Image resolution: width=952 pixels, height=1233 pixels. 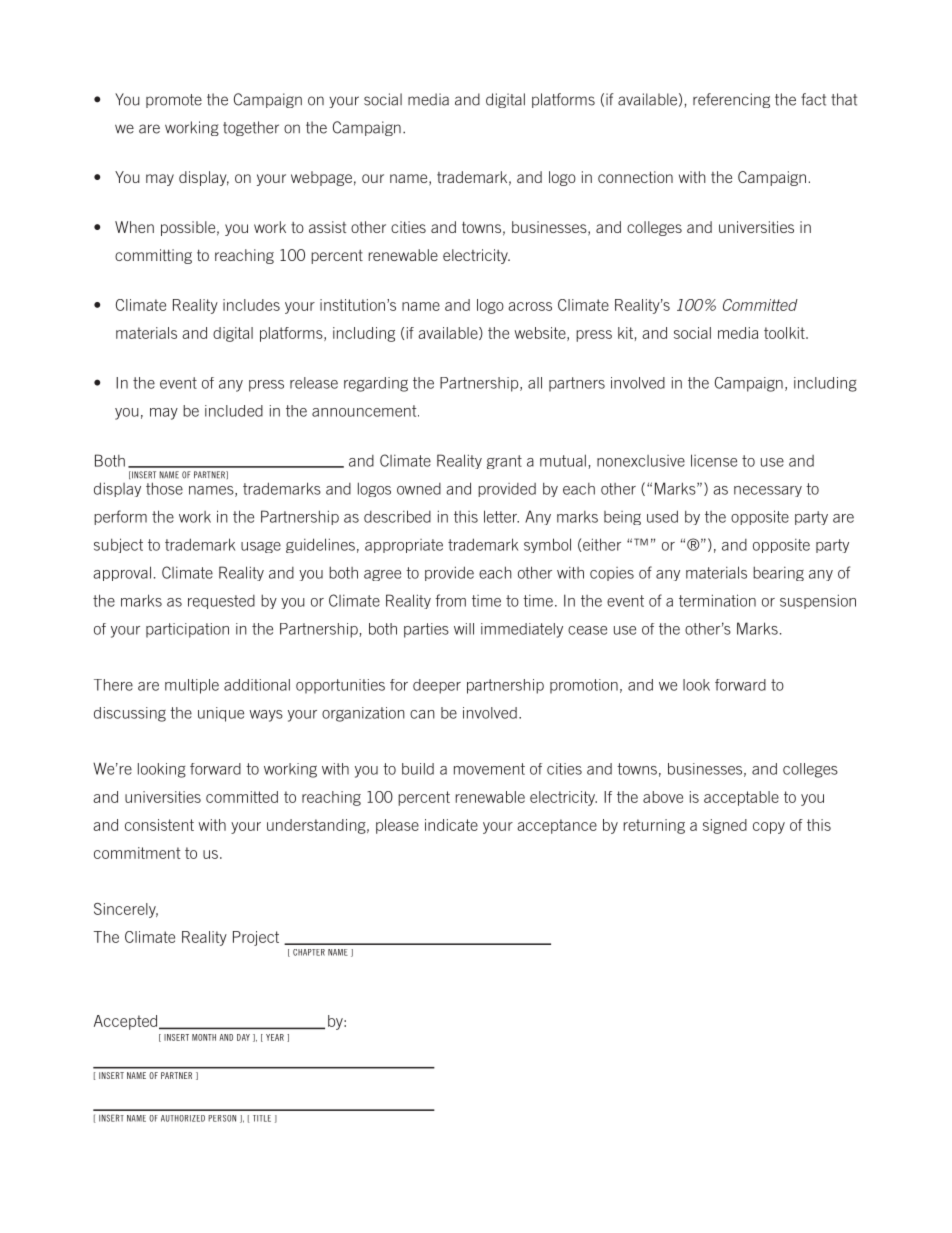 I want to click on AUTHORIZED, so click(x=183, y=1118).
